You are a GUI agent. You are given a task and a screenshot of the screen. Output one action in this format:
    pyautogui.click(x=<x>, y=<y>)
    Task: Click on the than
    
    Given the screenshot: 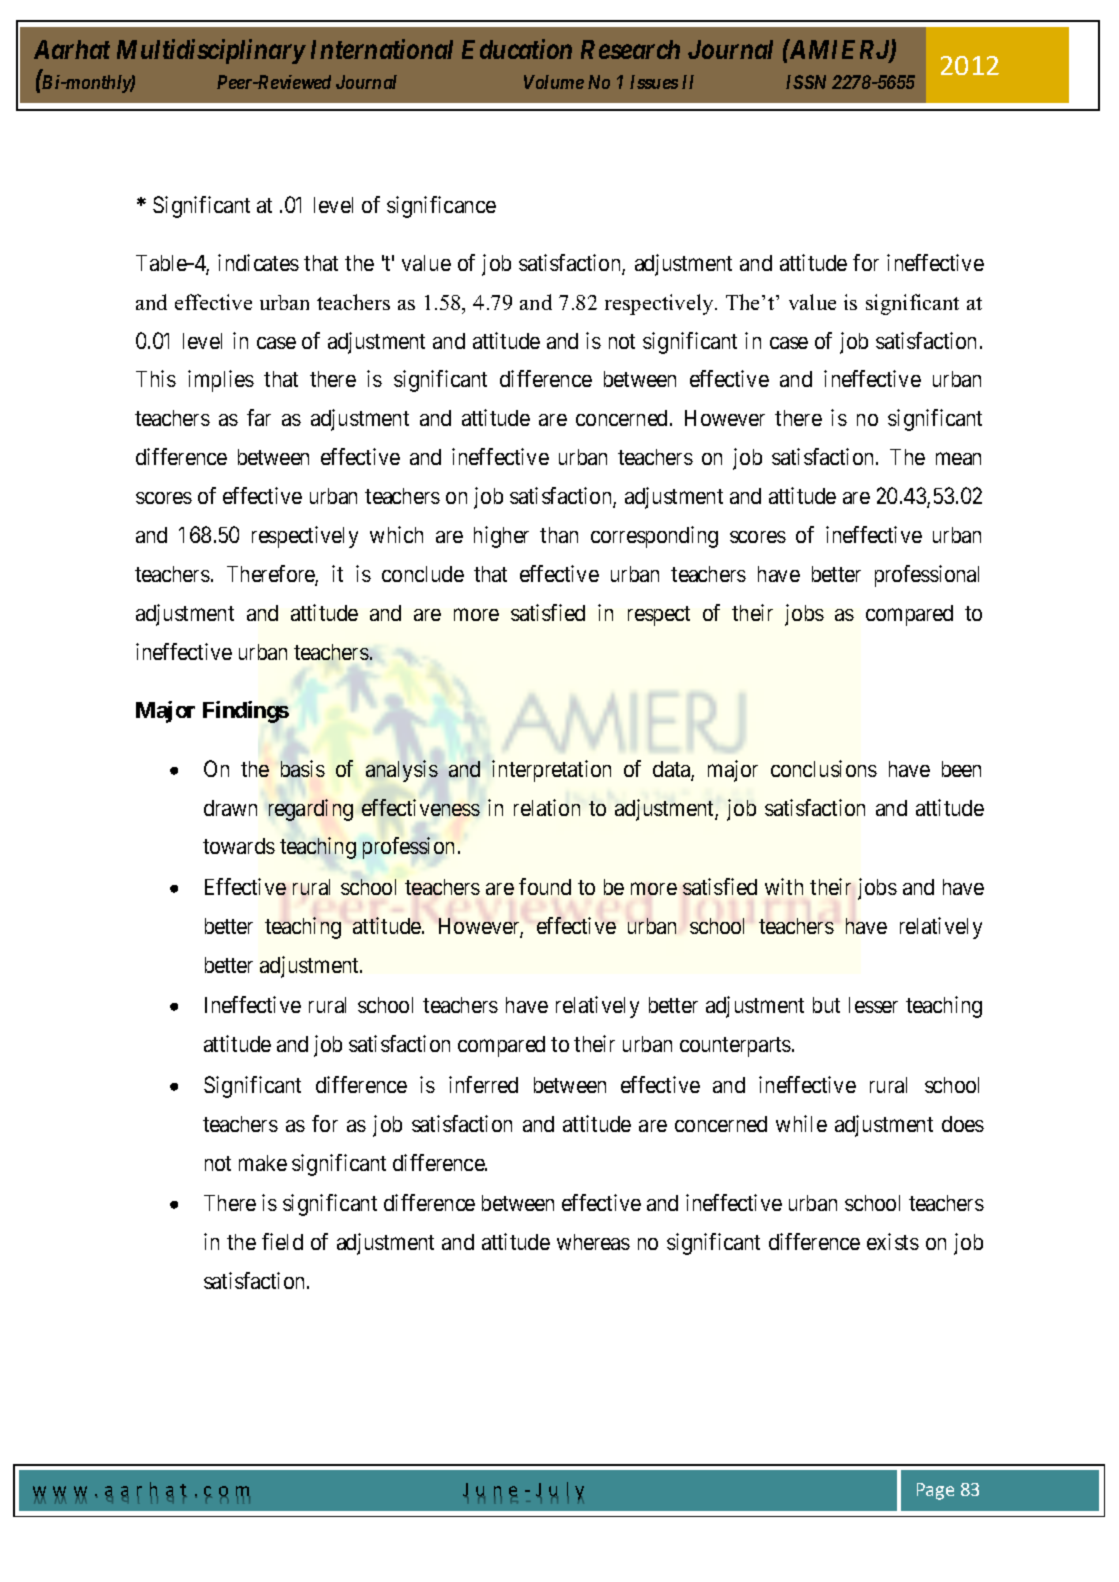 What is the action you would take?
    pyautogui.click(x=559, y=535)
